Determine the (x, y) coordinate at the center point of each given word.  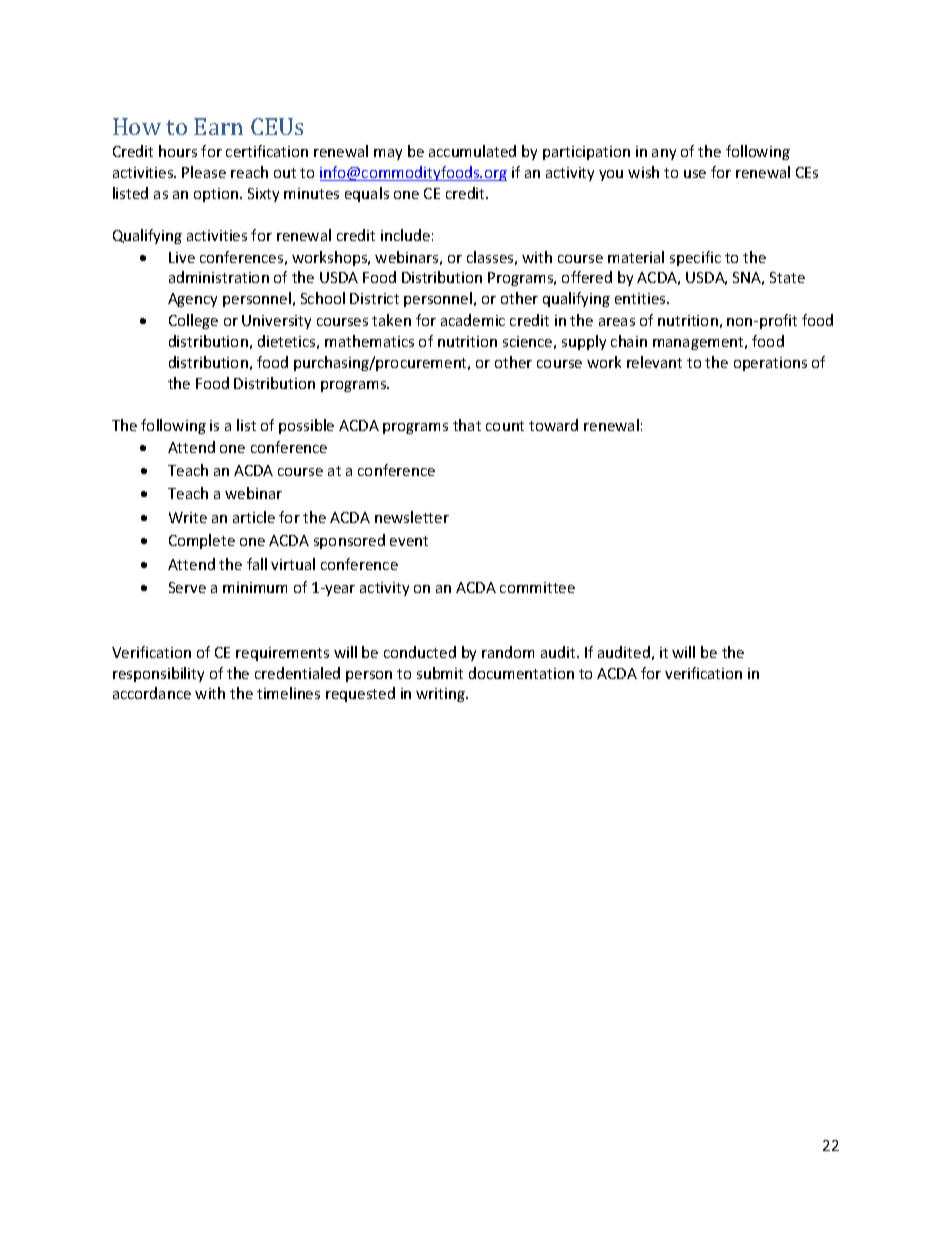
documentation (521, 673)
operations (770, 364)
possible (306, 426)
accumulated (472, 151)
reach (249, 172)
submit (440, 673)
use (695, 174)
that (467, 425)
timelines (288, 693)
